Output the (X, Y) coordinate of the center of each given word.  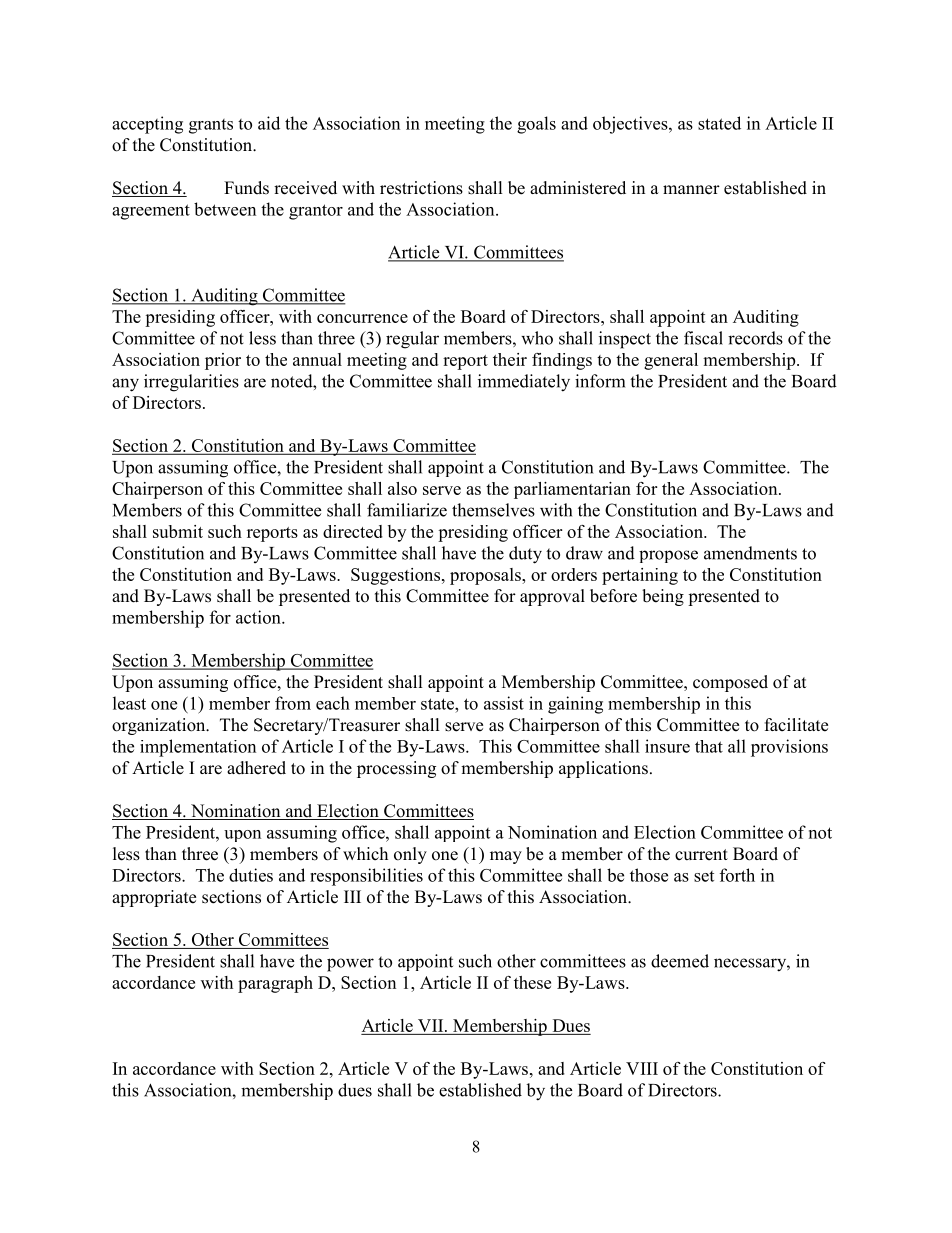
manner (691, 190)
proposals (486, 576)
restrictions (421, 188)
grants (211, 126)
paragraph (275, 984)
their (510, 359)
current (701, 855)
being (663, 597)
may (506, 857)
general (671, 361)
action (259, 617)
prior (223, 361)
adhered (256, 768)
